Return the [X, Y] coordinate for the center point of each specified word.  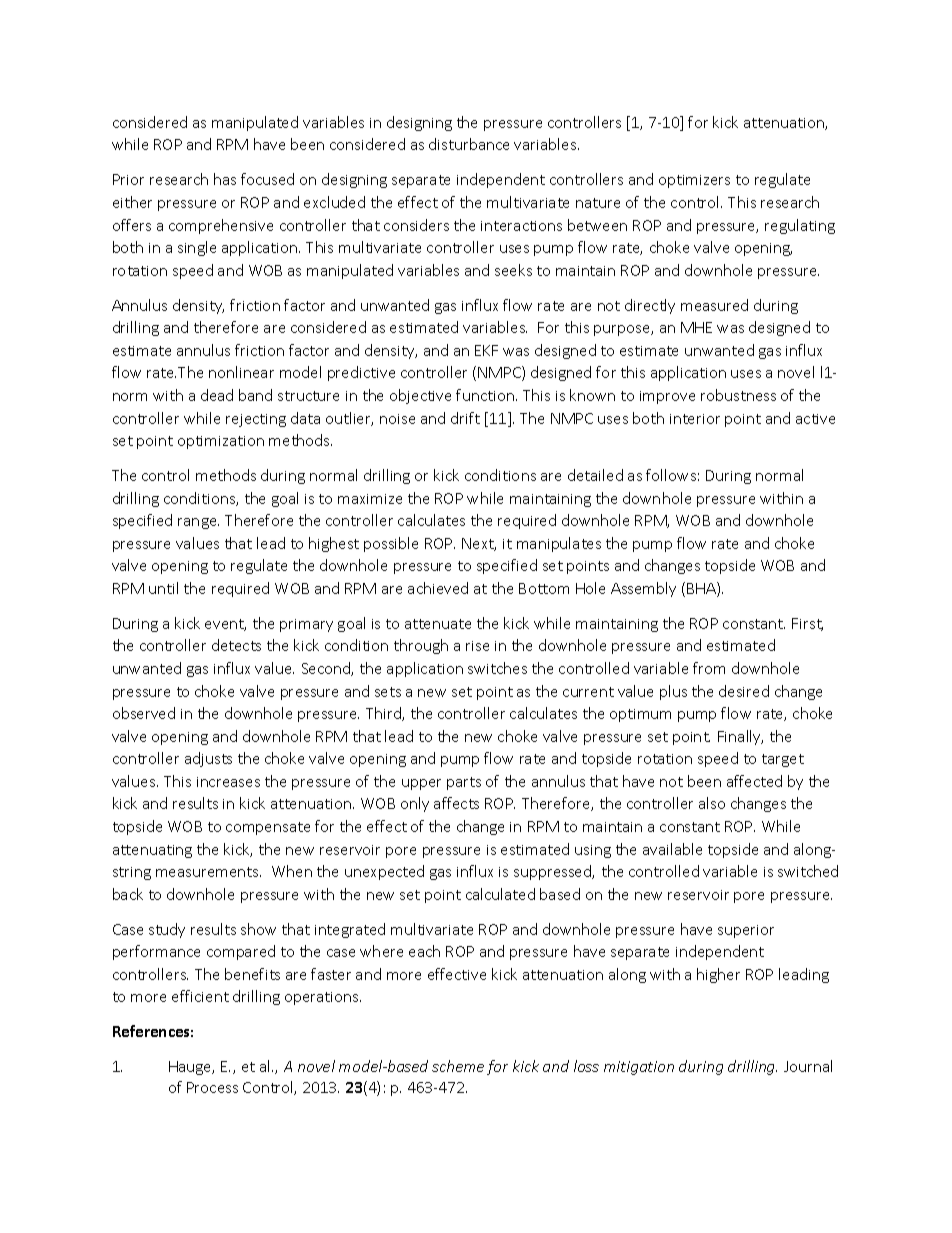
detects [236, 645]
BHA [702, 589]
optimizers [694, 181]
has [225, 179]
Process [212, 1087]
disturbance [469, 144]
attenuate [438, 624]
